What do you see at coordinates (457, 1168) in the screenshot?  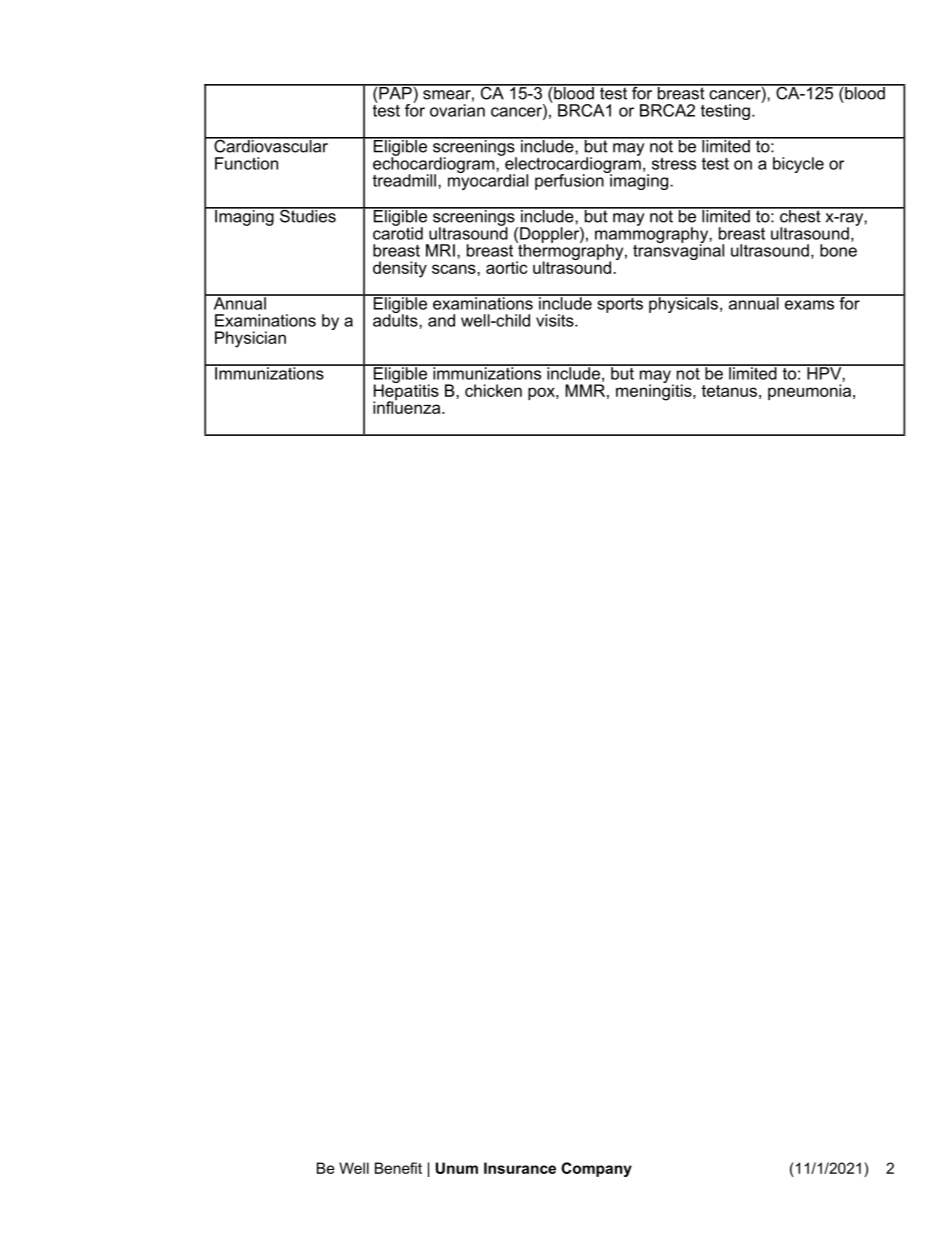 I see `Unum` at bounding box center [457, 1168].
